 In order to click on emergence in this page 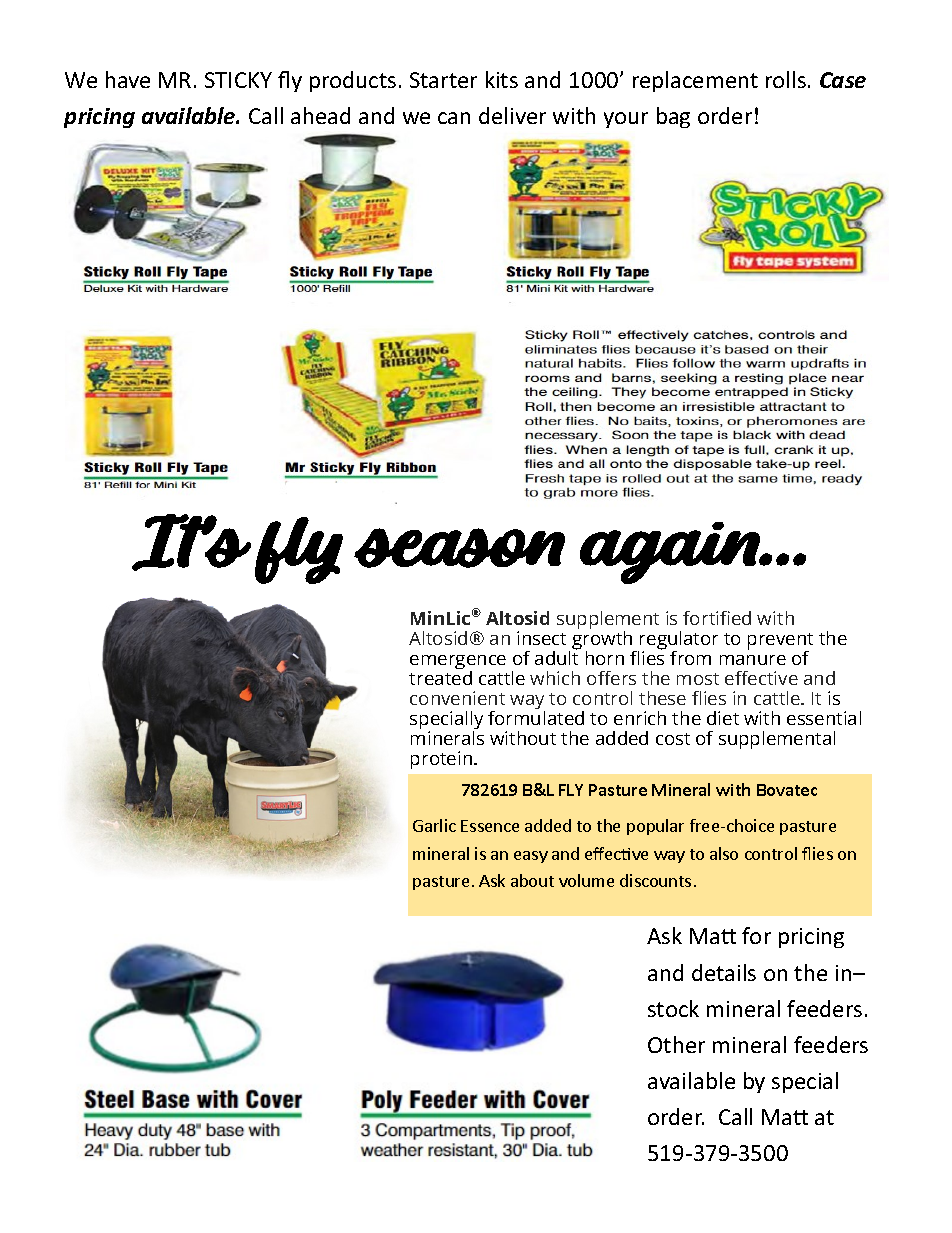, I will do `click(458, 664)`.
